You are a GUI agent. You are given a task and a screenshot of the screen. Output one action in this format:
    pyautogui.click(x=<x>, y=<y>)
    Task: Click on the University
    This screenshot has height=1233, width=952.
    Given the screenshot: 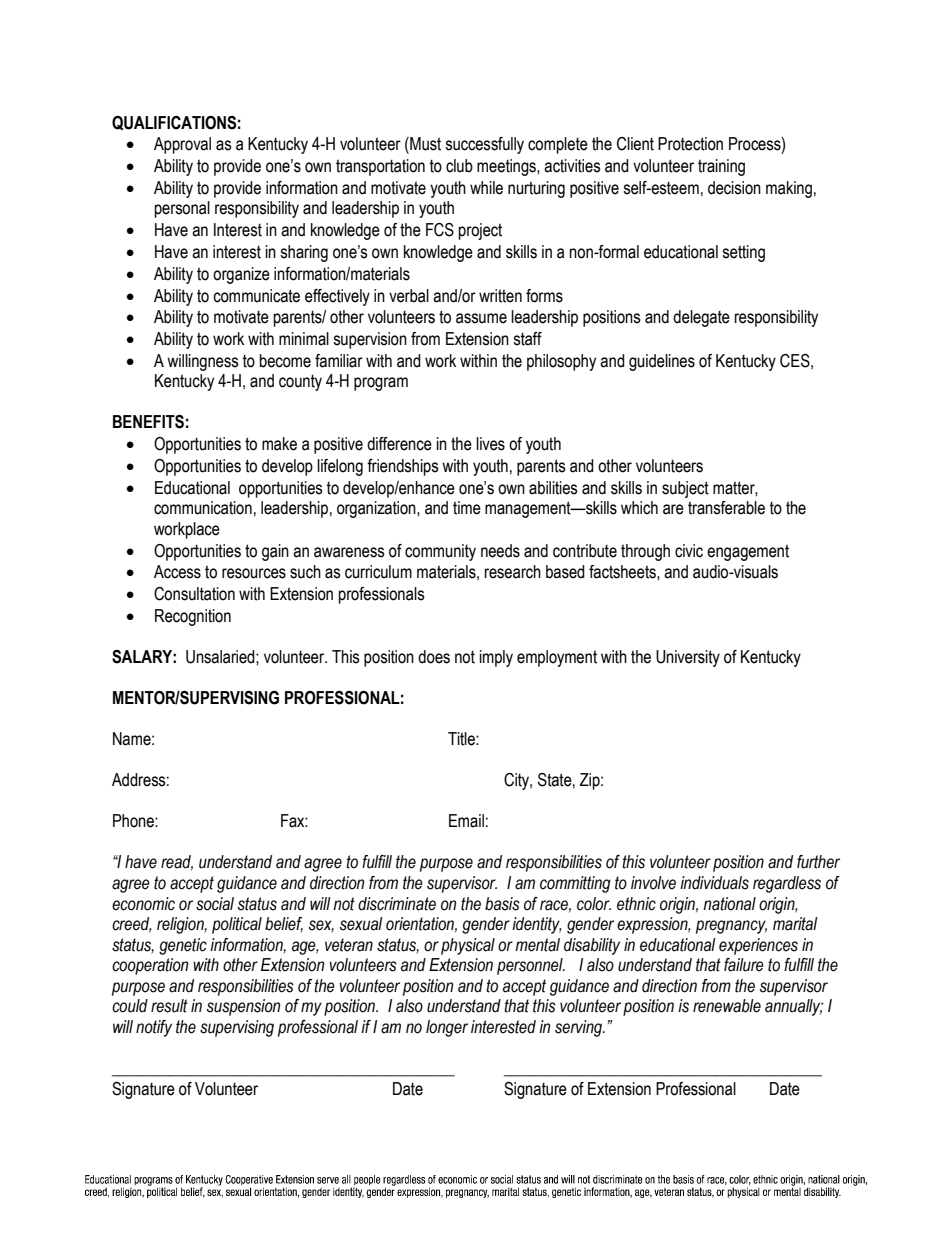 What is the action you would take?
    pyautogui.click(x=688, y=658)
